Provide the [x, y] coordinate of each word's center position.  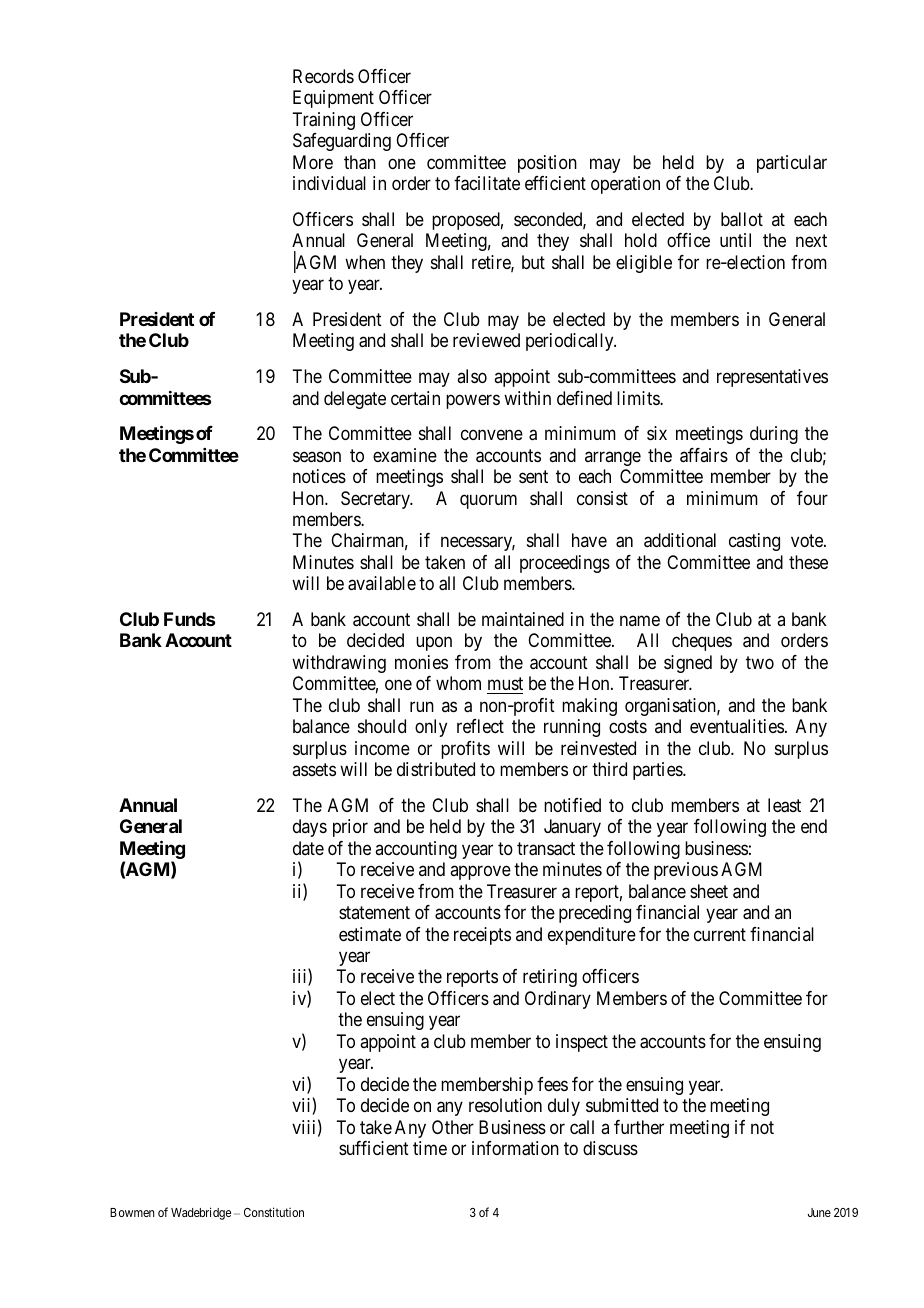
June [819, 1212]
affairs [704, 455]
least [784, 805]
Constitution [274, 1212]
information [515, 1148]
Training [323, 121]
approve [480, 873]
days [310, 828]
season [317, 457]
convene [492, 435]
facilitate [487, 183]
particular [792, 164]
